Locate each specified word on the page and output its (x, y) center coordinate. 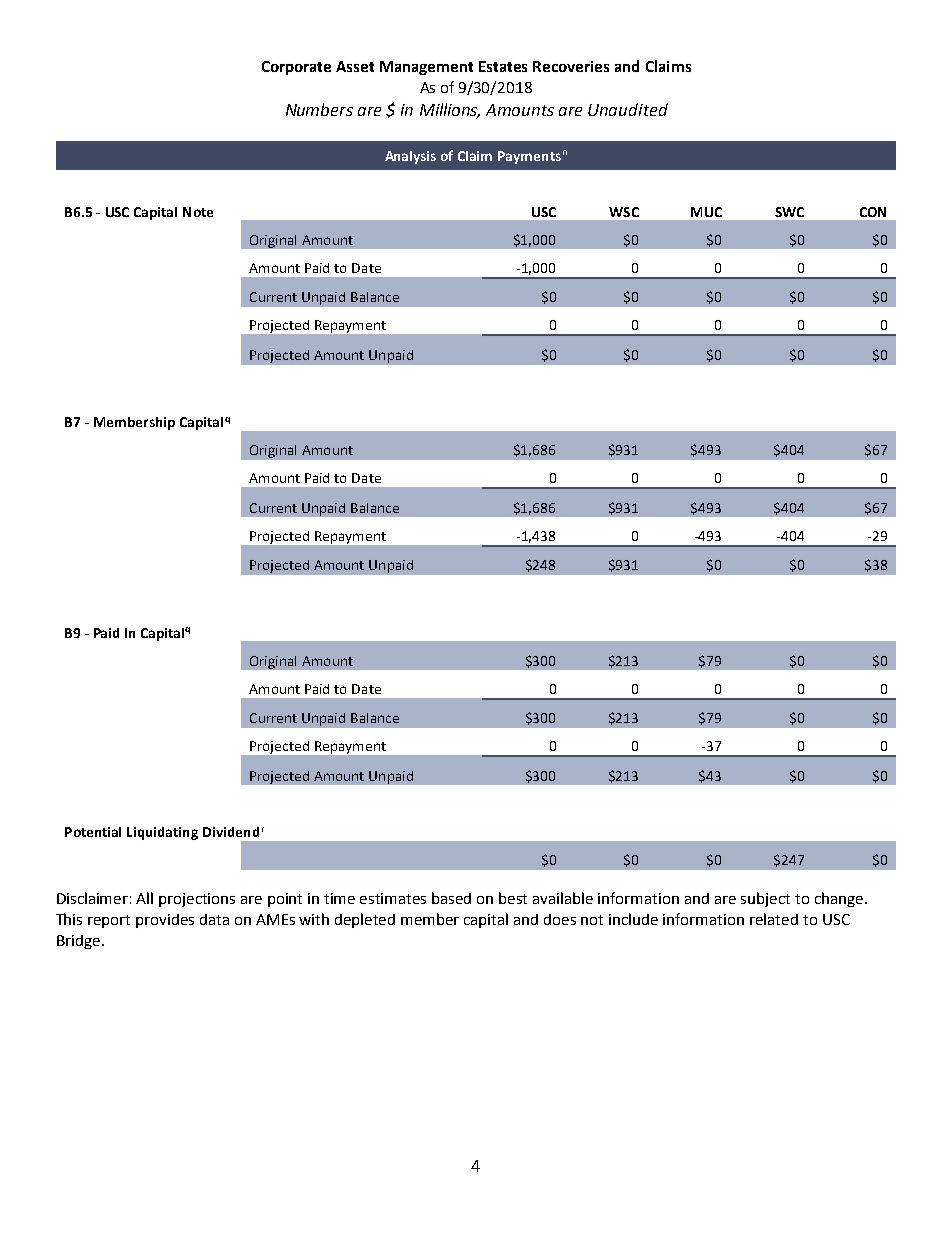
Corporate (296, 68)
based (451, 898)
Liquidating (162, 833)
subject (765, 899)
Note (198, 212)
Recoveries (571, 66)
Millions (450, 110)
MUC (706, 212)
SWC (789, 212)
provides (165, 921)
